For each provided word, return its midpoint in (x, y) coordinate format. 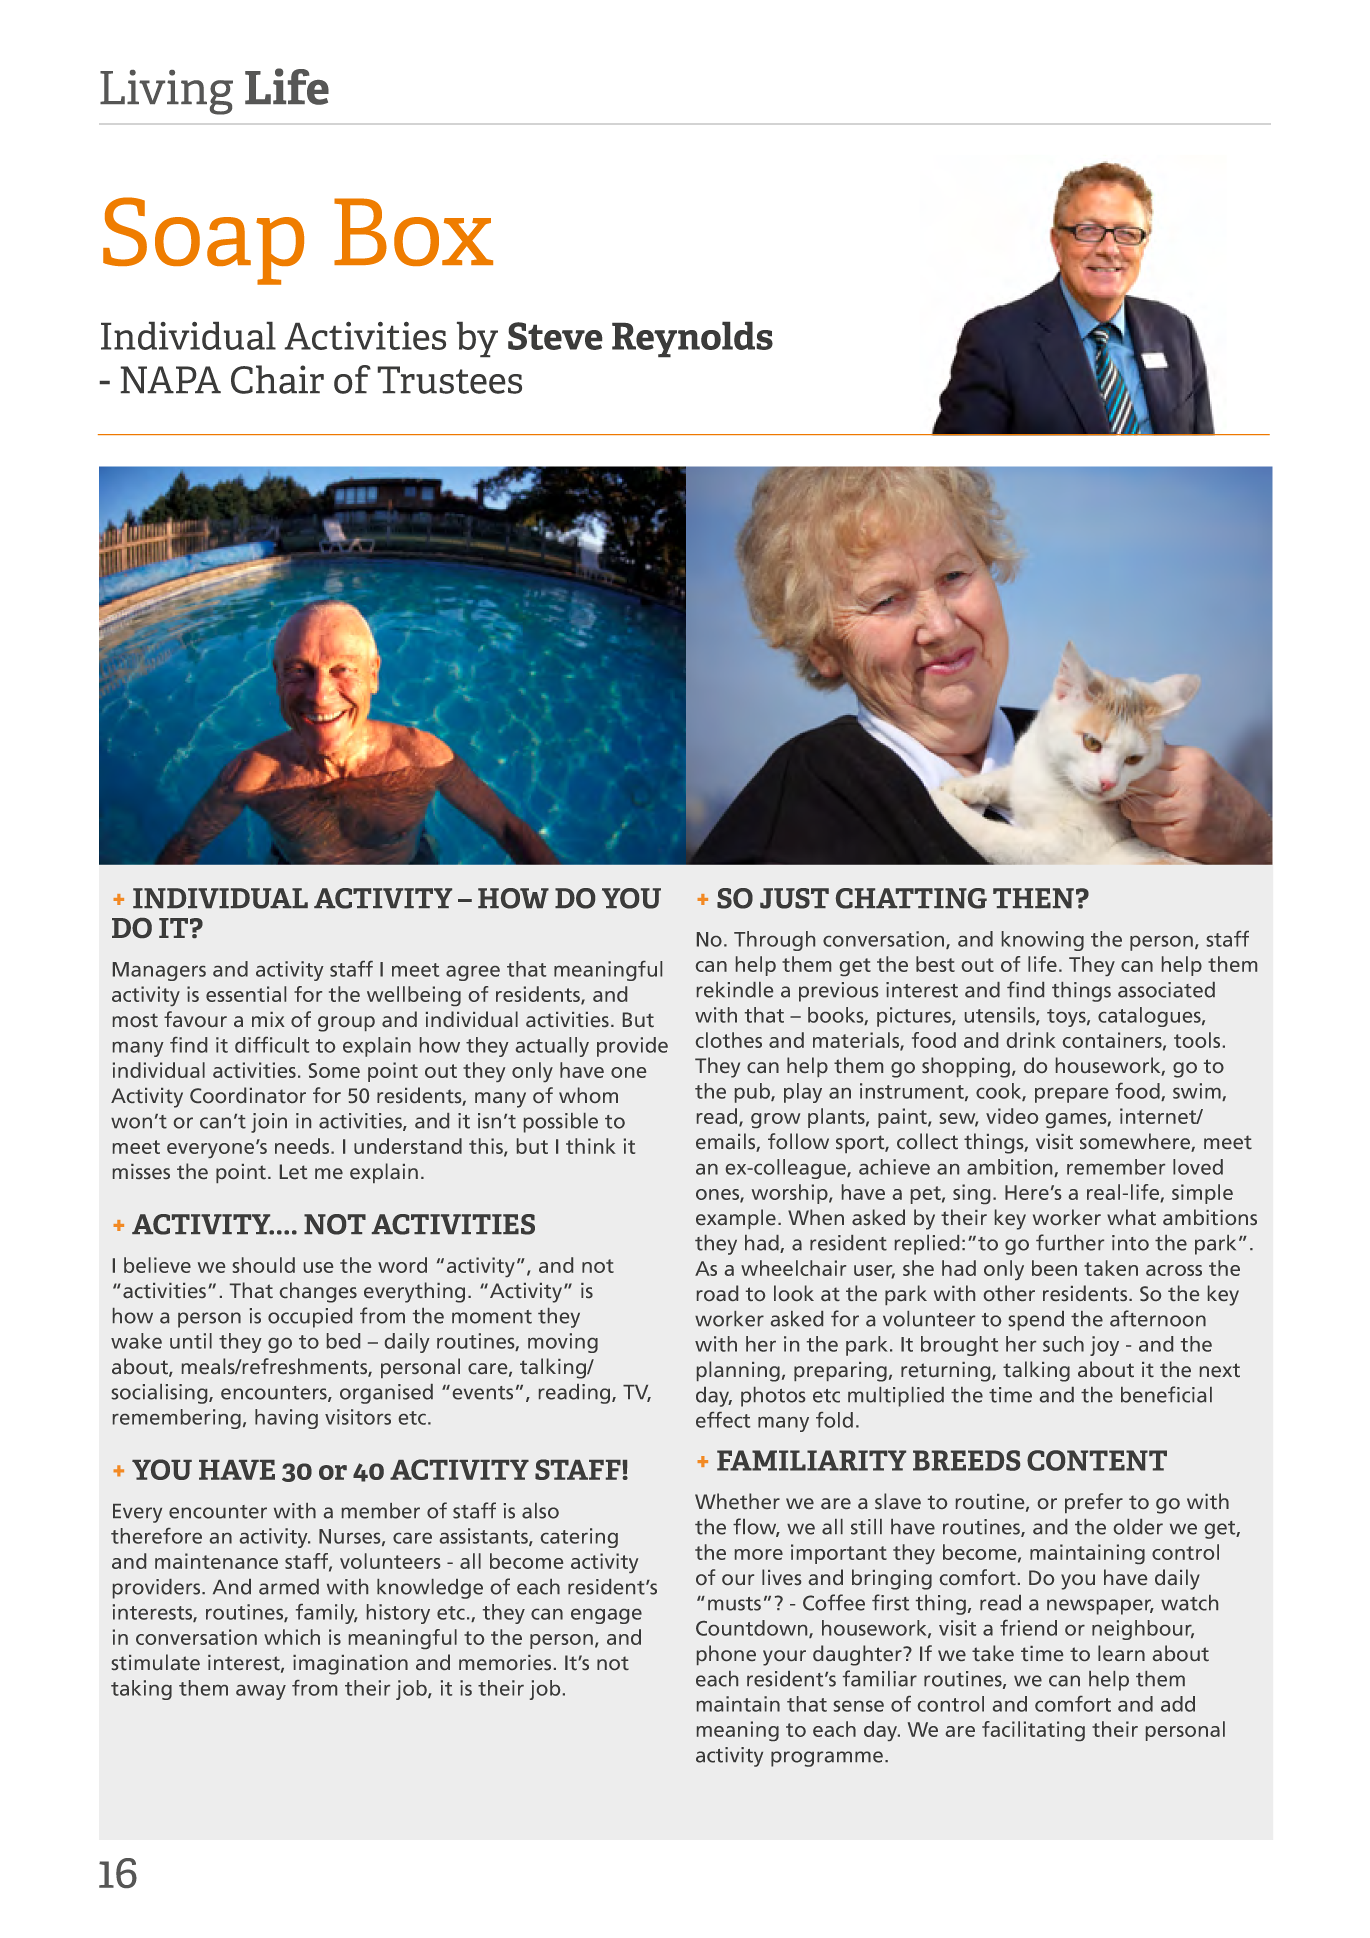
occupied (310, 1318)
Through (774, 941)
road (717, 1293)
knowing (1043, 941)
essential (246, 994)
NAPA (170, 380)
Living (166, 92)
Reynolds (692, 339)
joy (1104, 1346)
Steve (555, 336)
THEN (1033, 898)
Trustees (449, 380)
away (261, 1692)
